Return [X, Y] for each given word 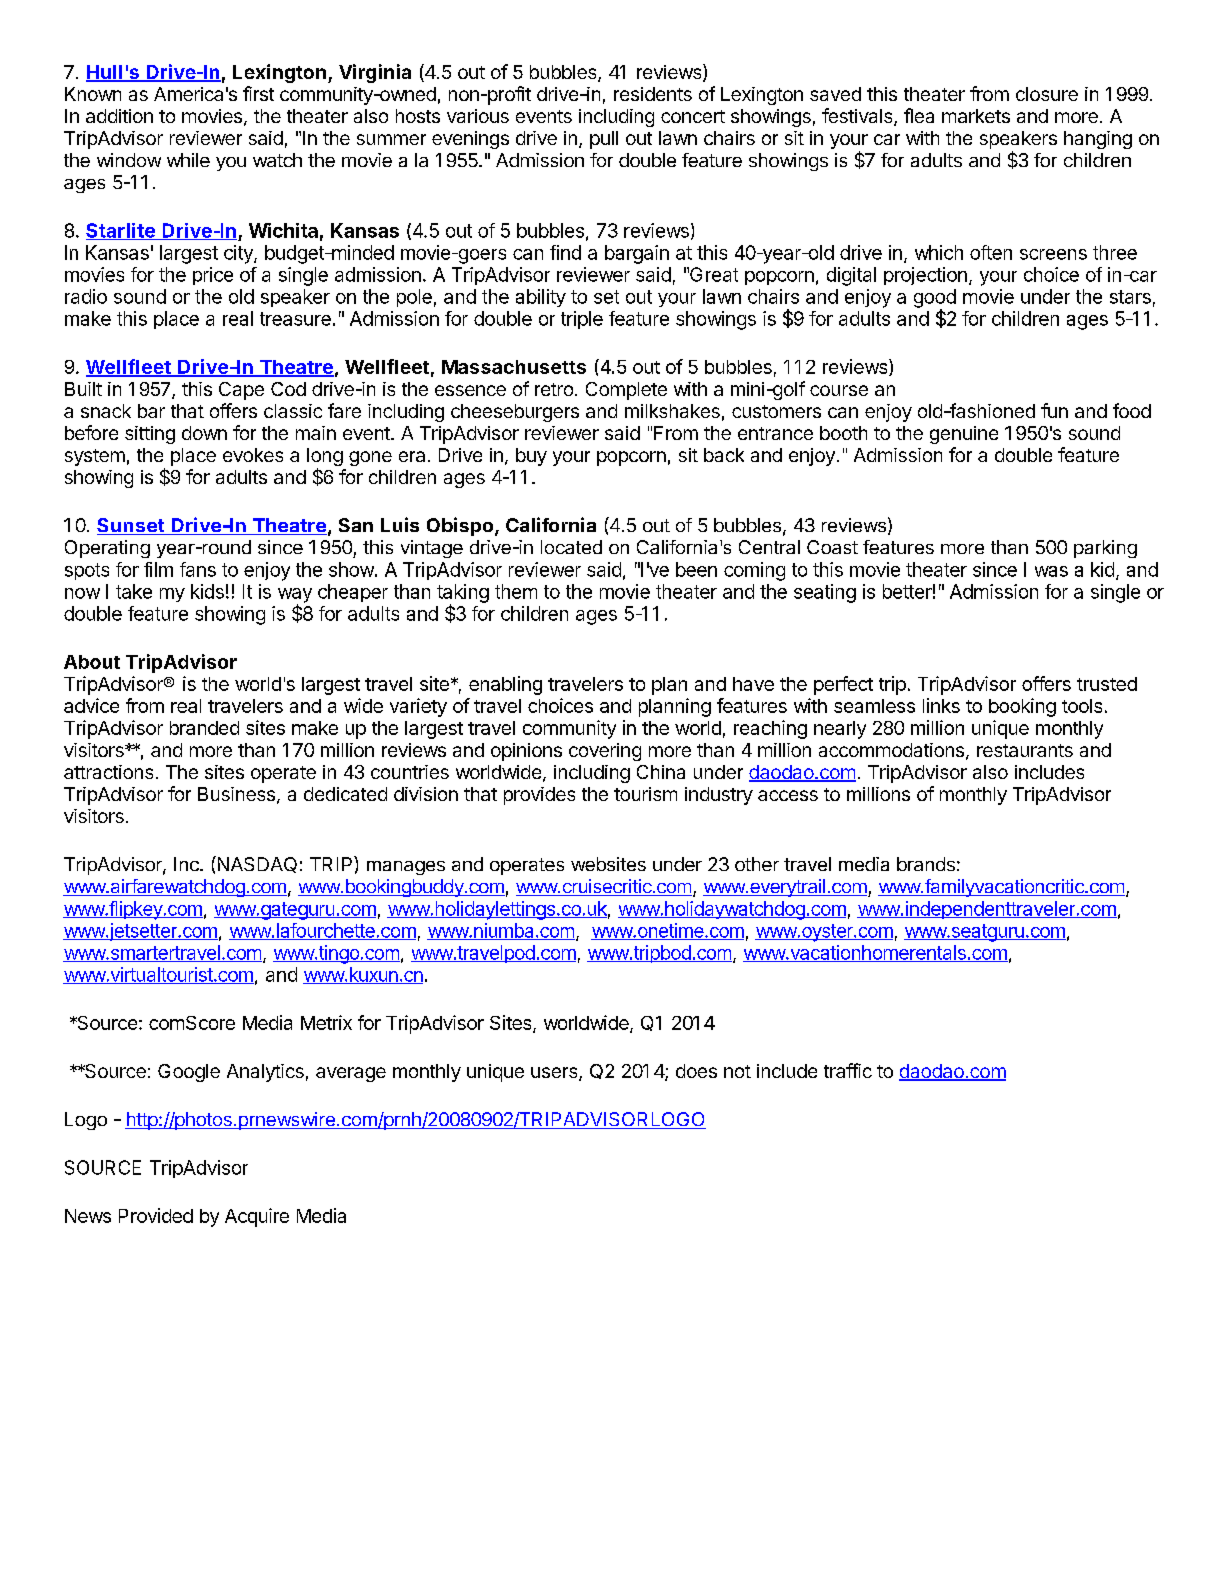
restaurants [1025, 750]
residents [653, 94]
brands [926, 864]
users [555, 1074]
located [571, 547]
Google [189, 1073]
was [1051, 571]
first [258, 93]
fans [198, 569]
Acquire [257, 1217]
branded [204, 728]
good [935, 299]
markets [976, 116]
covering [605, 752]
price [213, 276]
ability [541, 298]
